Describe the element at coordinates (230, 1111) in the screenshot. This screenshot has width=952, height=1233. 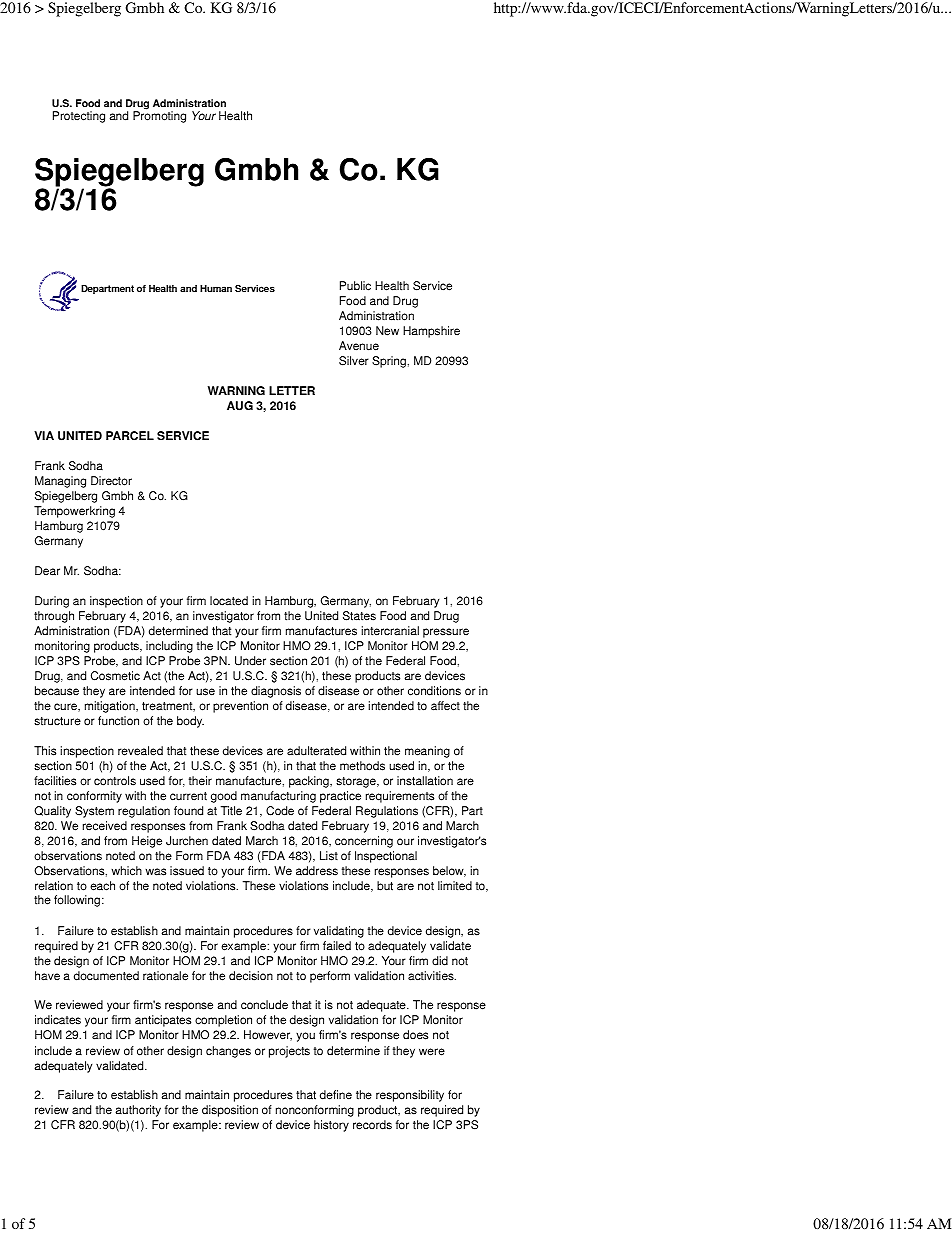
I see `disposition` at that location.
